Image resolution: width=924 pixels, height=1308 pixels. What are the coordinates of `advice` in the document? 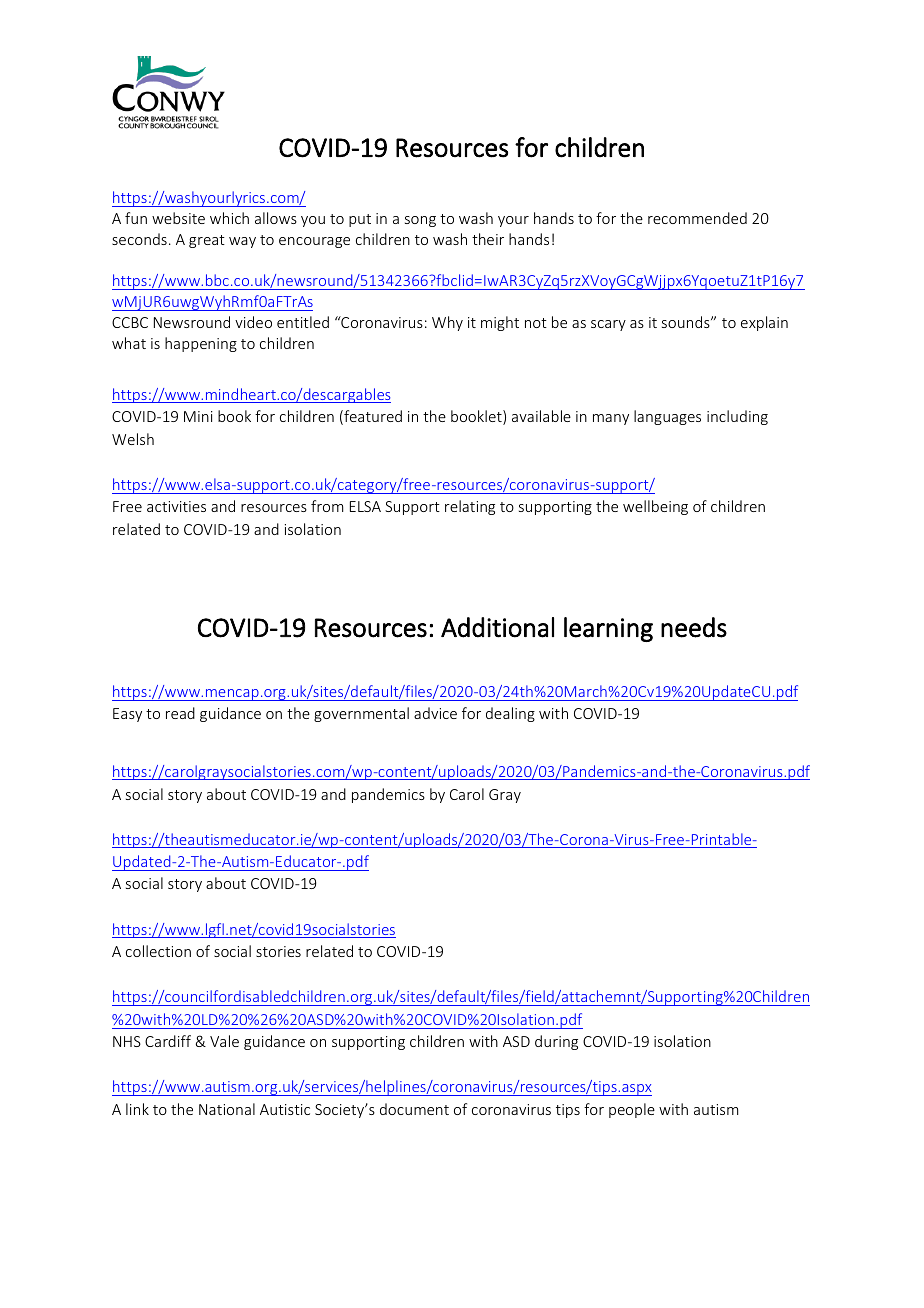 It's located at (435, 713).
